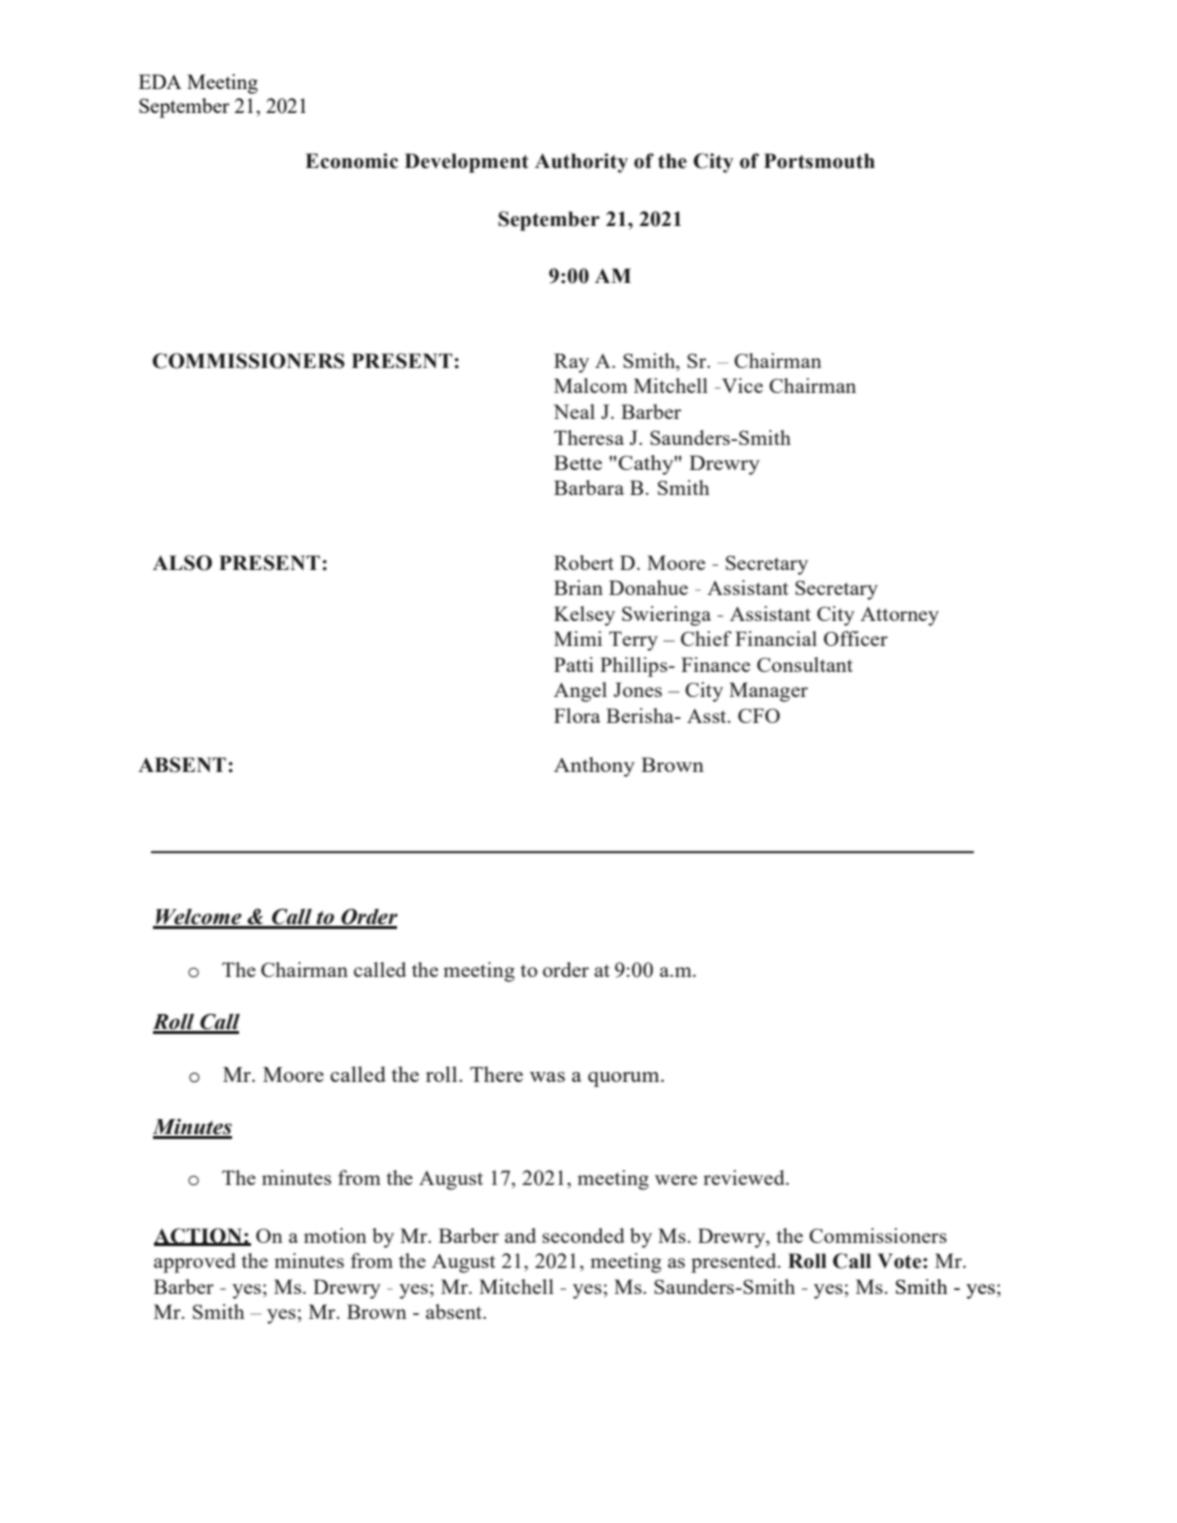 The image size is (1177, 1523). Describe the element at coordinates (195, 1263) in the page. I see `approved` at that location.
